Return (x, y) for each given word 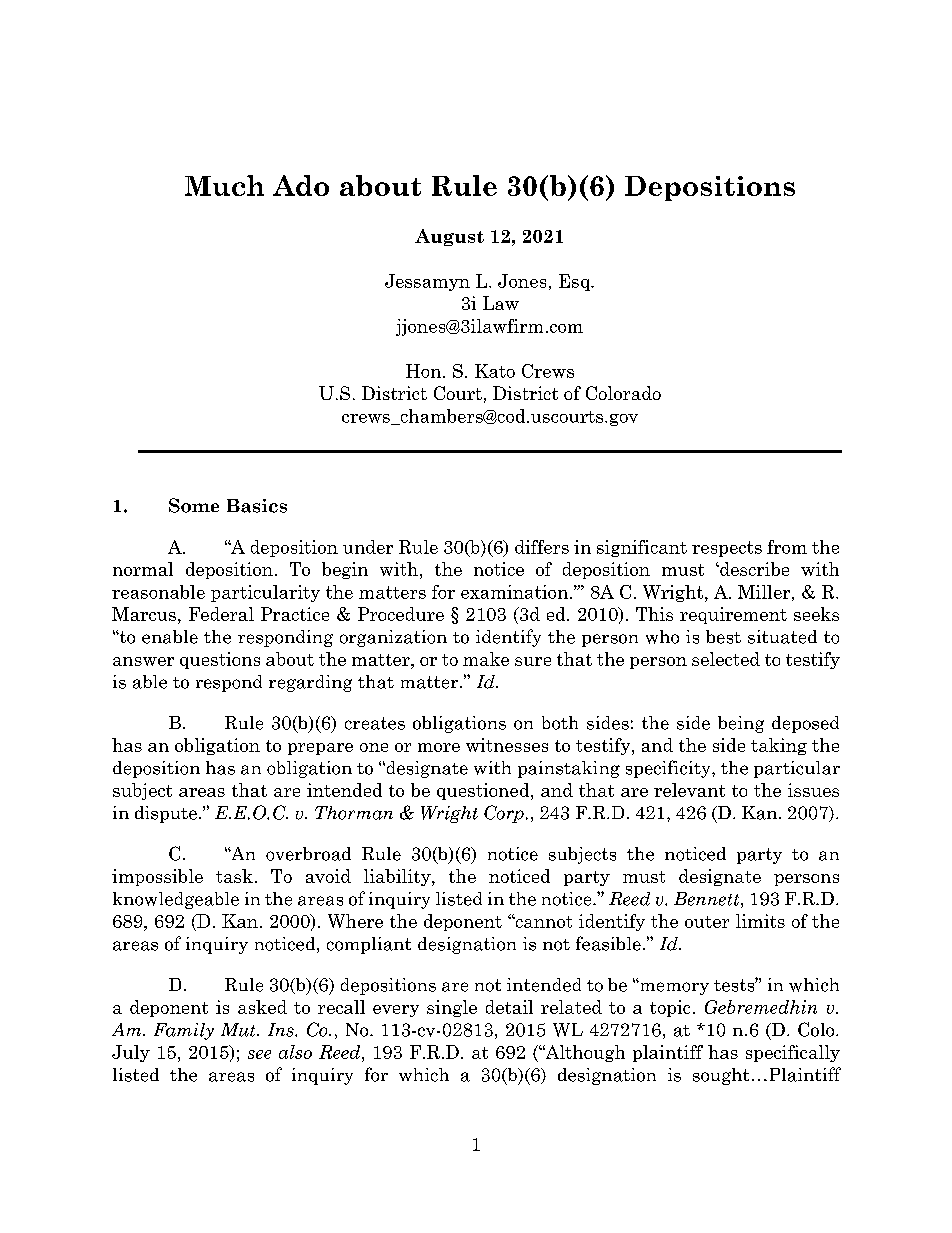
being (741, 724)
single (452, 1008)
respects (727, 549)
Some (194, 505)
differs (542, 547)
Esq (575, 282)
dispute (167, 814)
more (439, 747)
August (449, 237)
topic (670, 1008)
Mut (239, 1030)
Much (224, 185)
